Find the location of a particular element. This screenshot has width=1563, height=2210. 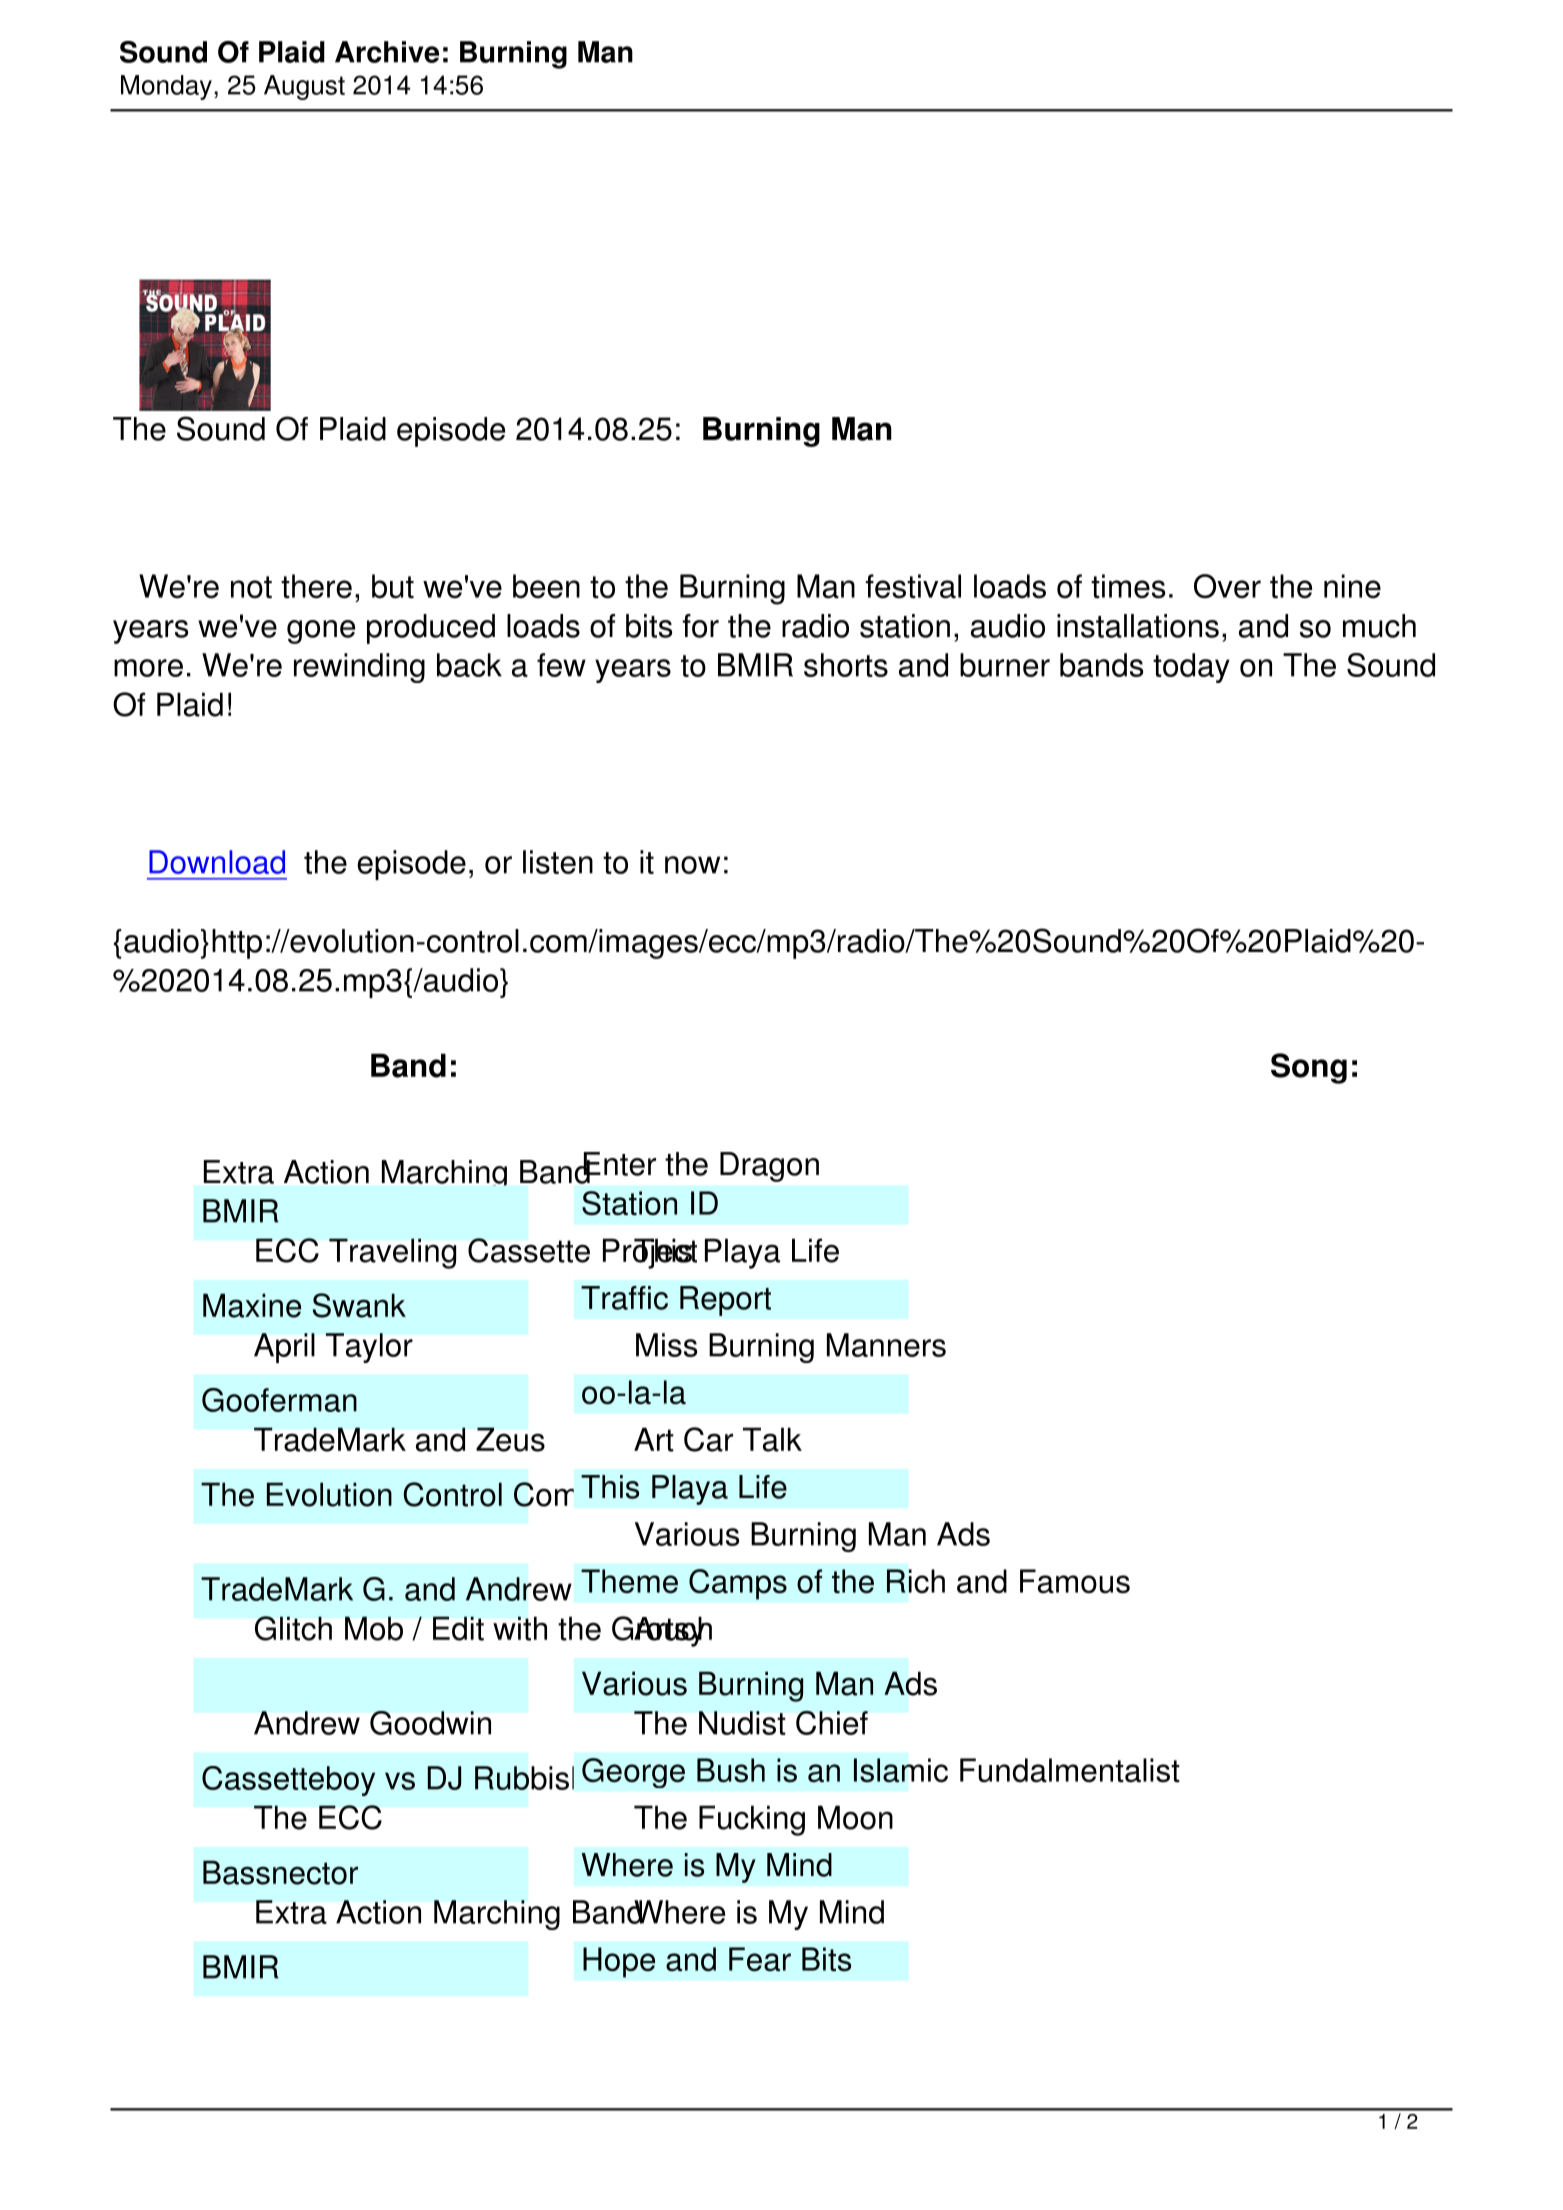

August is located at coordinates (304, 87).
